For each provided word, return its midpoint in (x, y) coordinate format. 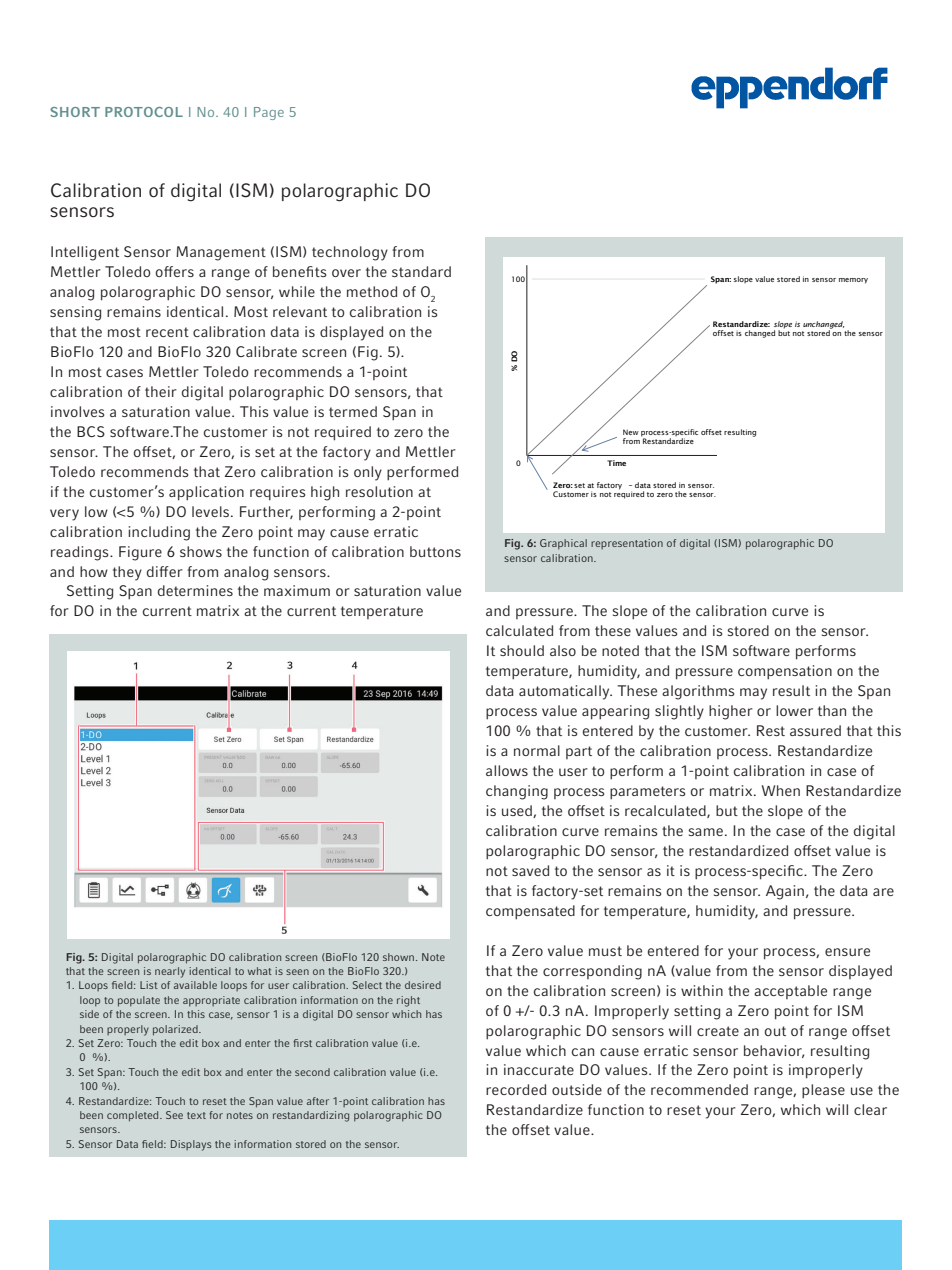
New (631, 432)
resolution (379, 491)
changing (517, 792)
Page (269, 113)
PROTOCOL (144, 112)
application (206, 493)
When (781, 790)
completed (134, 1116)
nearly (170, 972)
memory (853, 281)
